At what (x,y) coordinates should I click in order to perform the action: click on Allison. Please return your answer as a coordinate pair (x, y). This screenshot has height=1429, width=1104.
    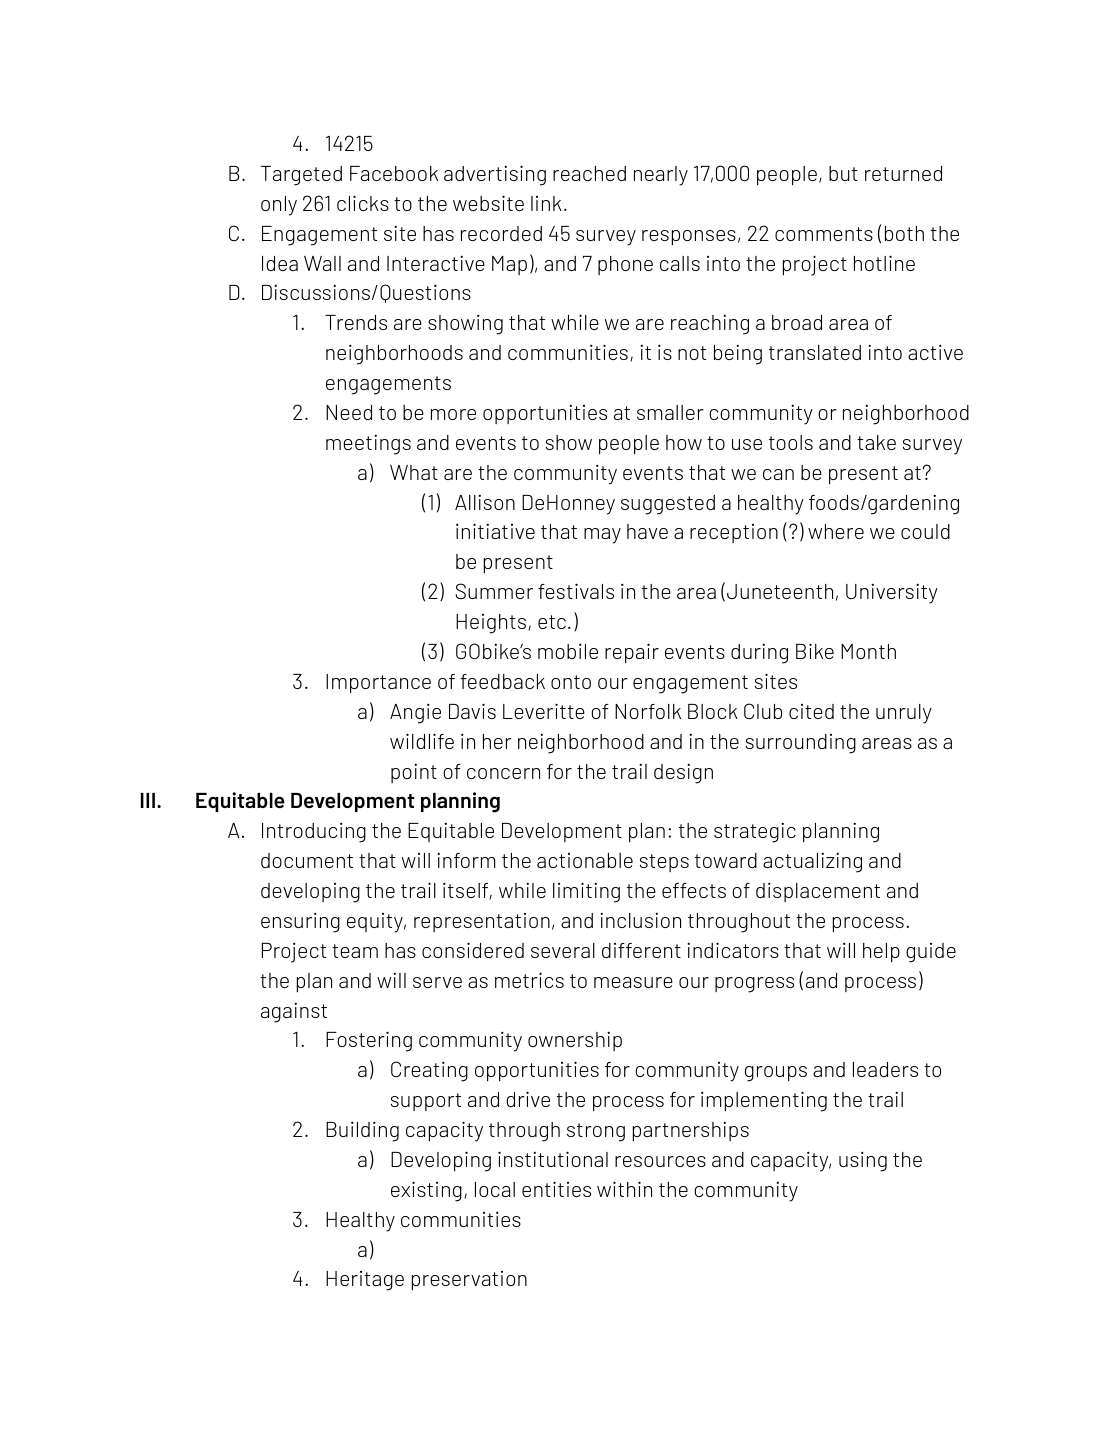
    Looking at the image, I should click on (485, 502).
